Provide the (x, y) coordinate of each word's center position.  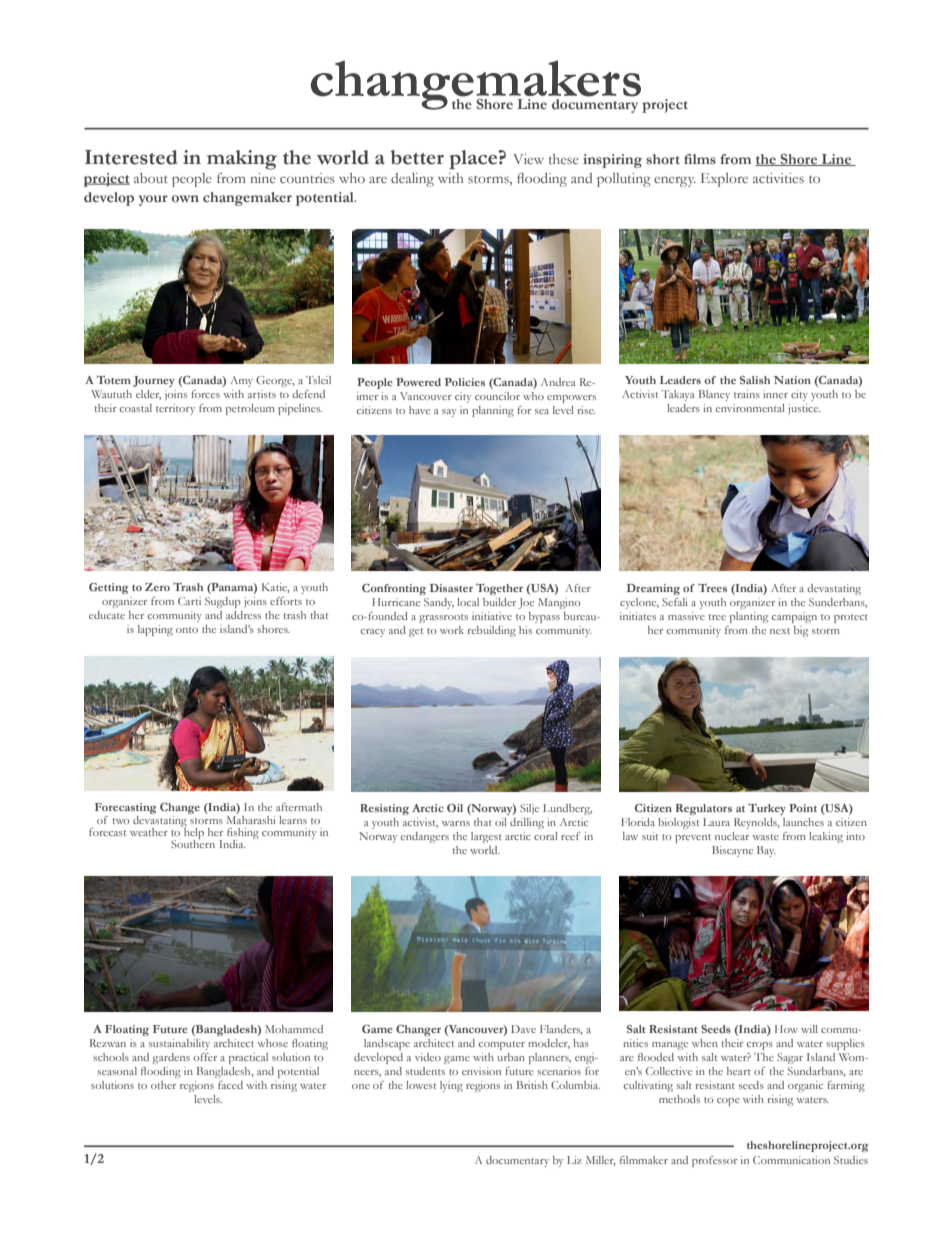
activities (778, 178)
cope (728, 1102)
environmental (750, 408)
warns (456, 823)
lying (451, 1086)
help (193, 834)
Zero (157, 587)
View (528, 159)
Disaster (451, 588)
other (163, 1085)
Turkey (767, 809)
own (185, 198)
